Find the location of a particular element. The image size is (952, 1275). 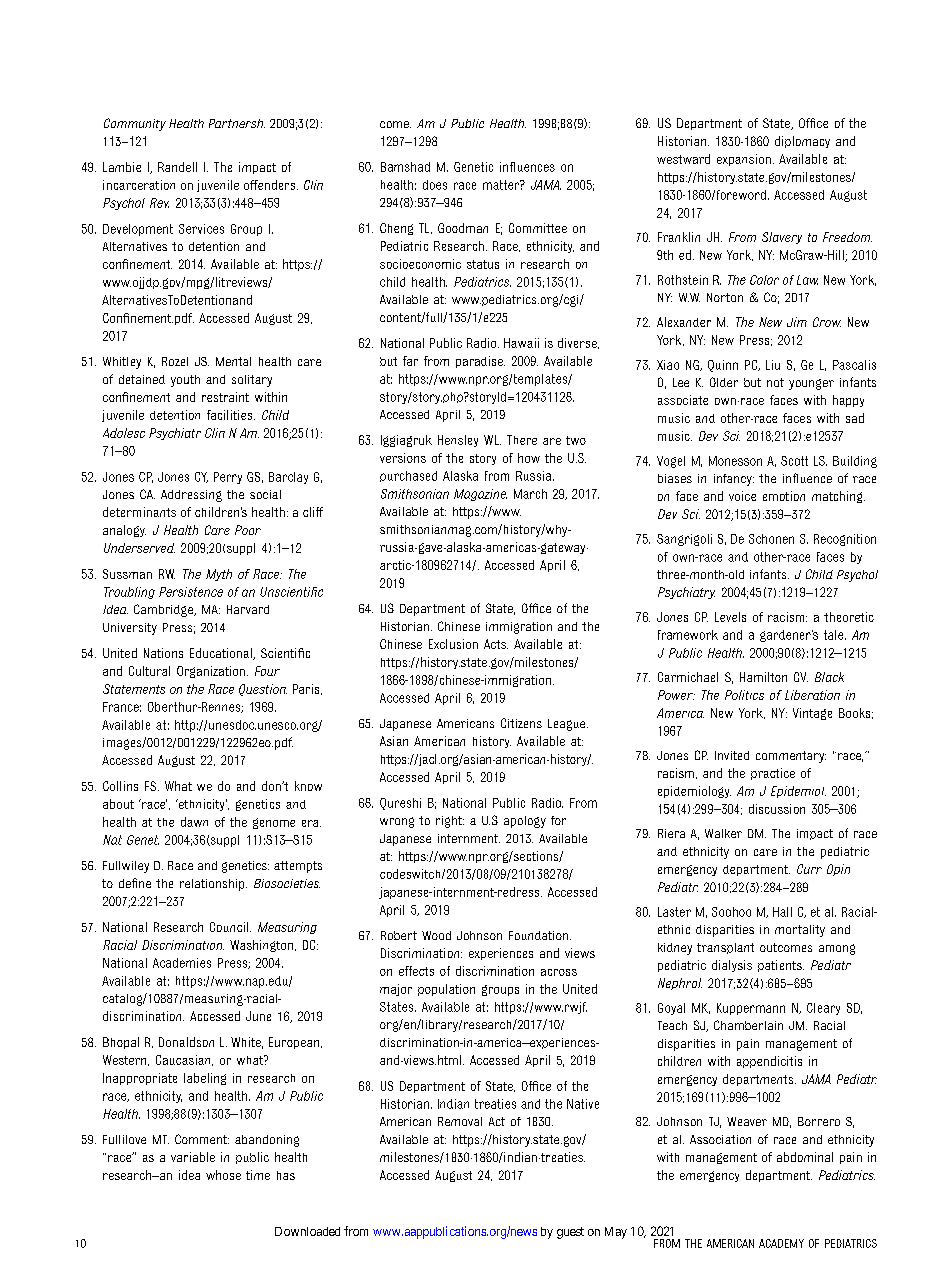

right is located at coordinates (450, 822).
